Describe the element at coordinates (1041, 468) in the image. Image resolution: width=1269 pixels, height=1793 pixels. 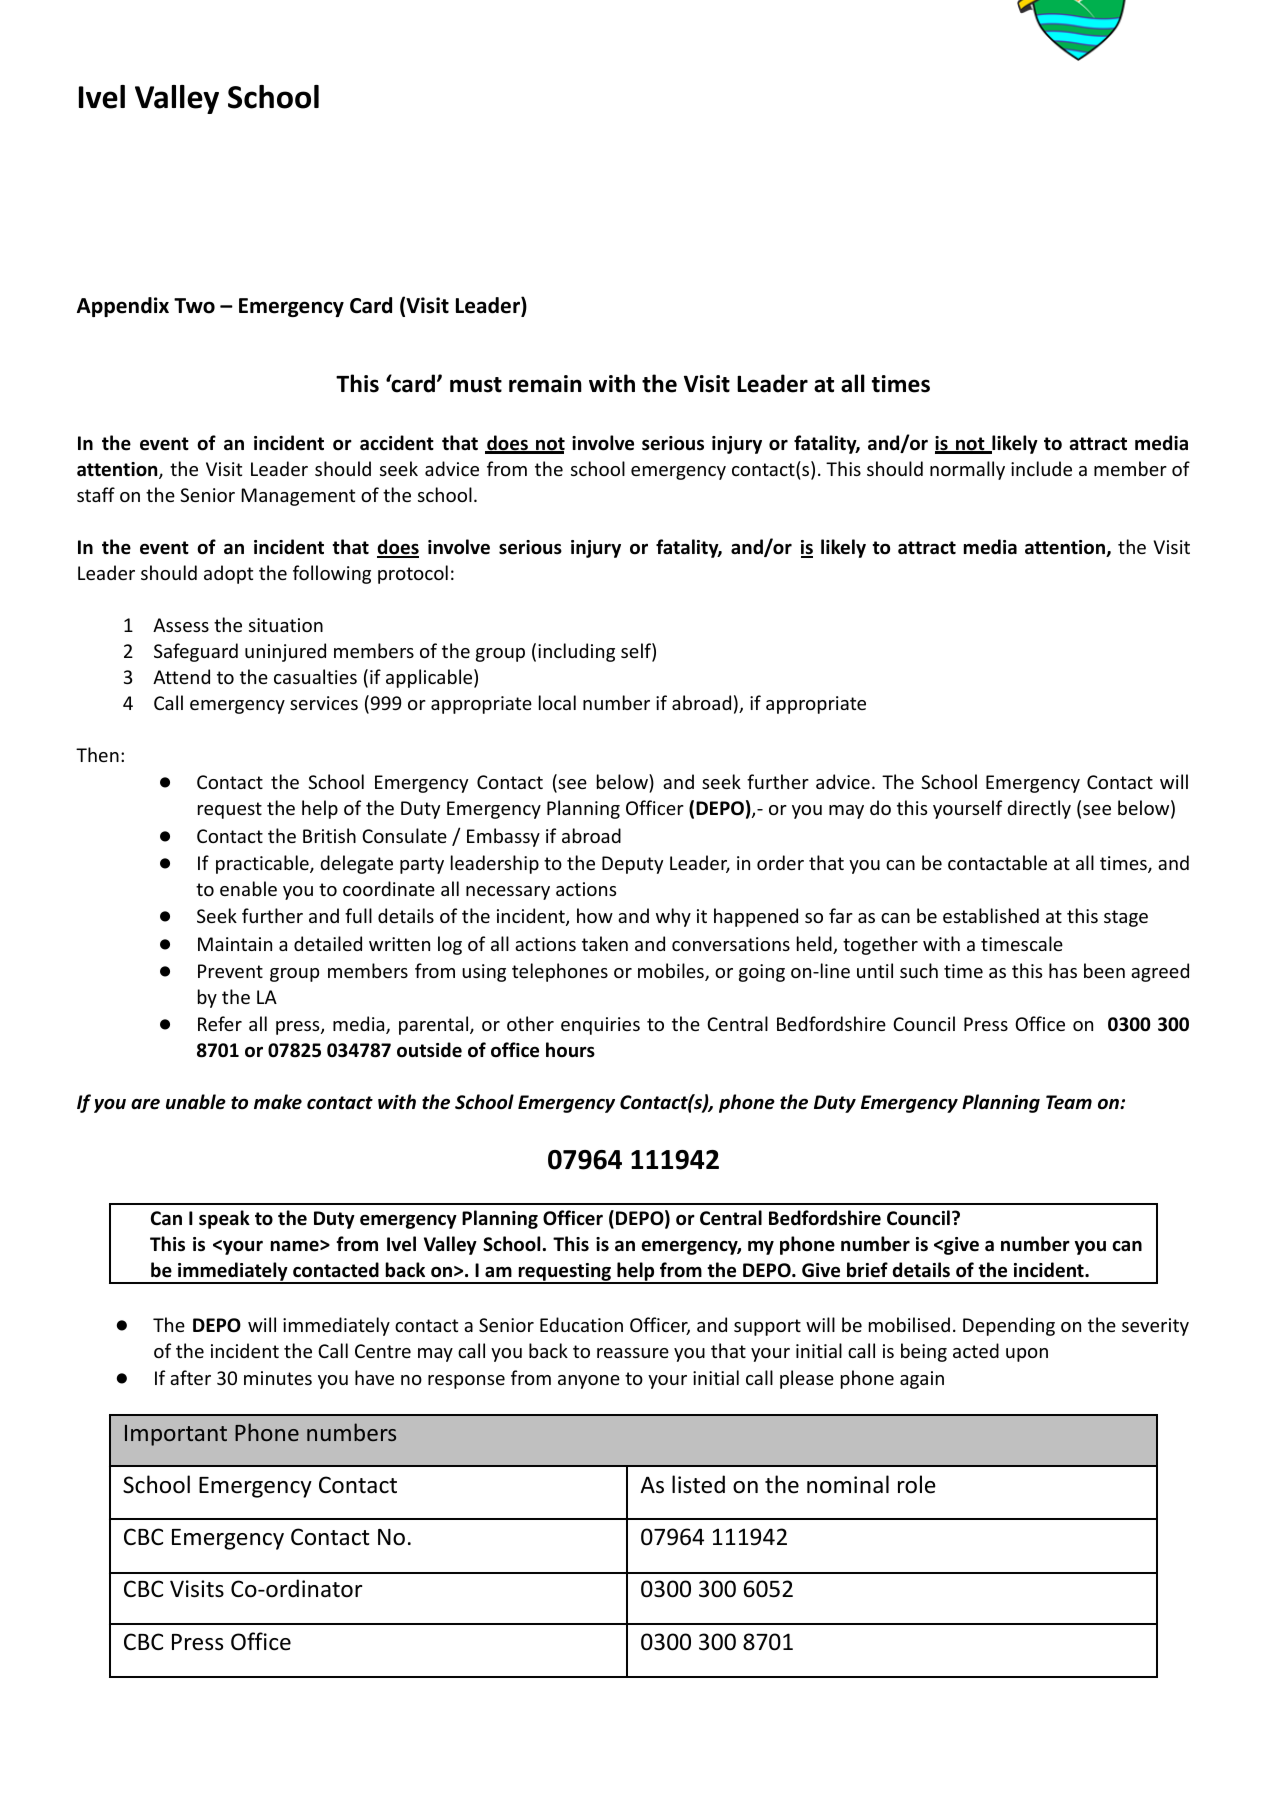
I see `include` at that location.
